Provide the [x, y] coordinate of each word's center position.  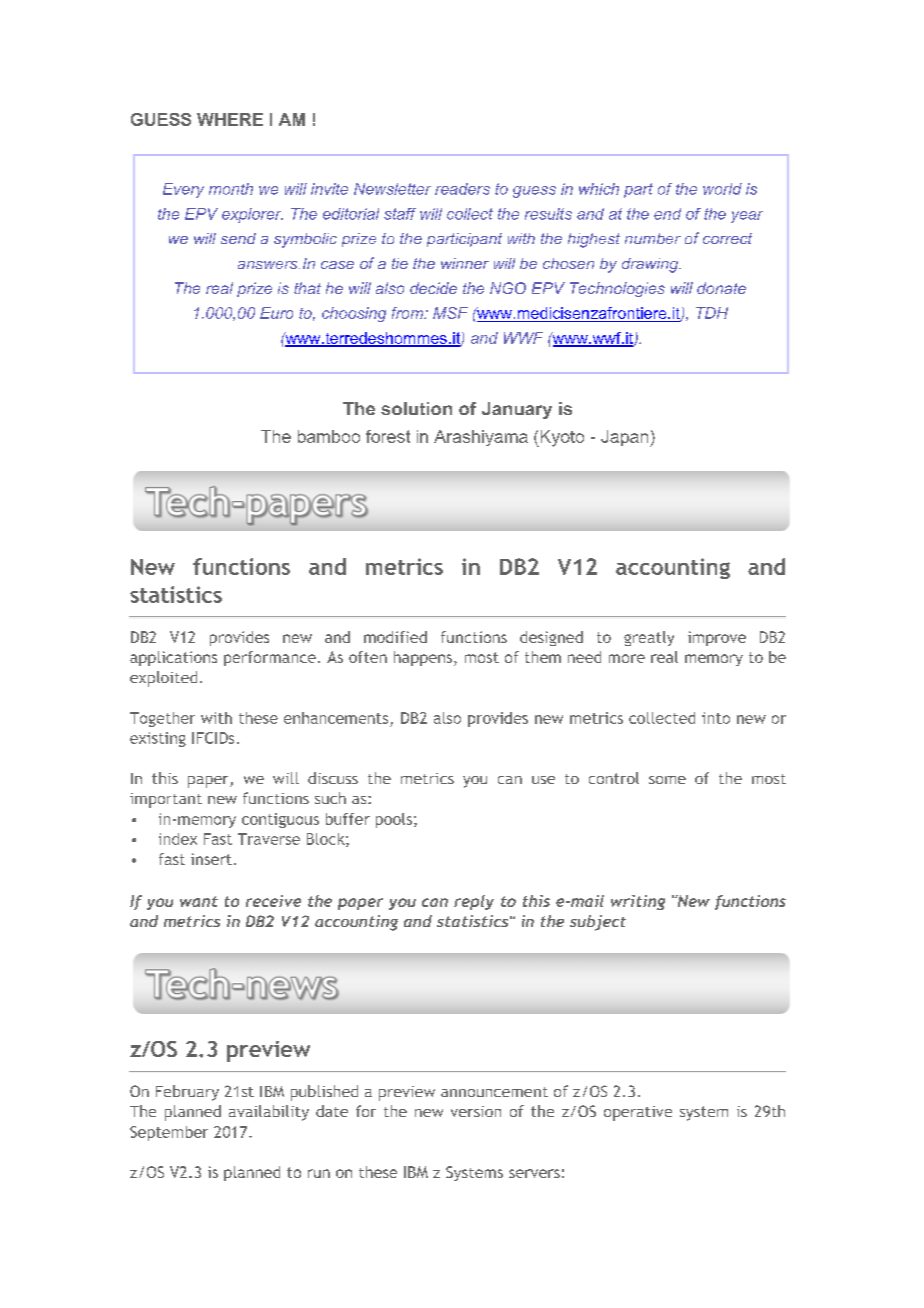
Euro [276, 313]
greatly [649, 638]
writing [638, 902]
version [476, 1111]
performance [270, 658]
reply [474, 902]
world [722, 189]
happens [424, 658]
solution [416, 408]
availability [269, 1113]
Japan [626, 438]
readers [462, 189]
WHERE [230, 119]
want [199, 901]
